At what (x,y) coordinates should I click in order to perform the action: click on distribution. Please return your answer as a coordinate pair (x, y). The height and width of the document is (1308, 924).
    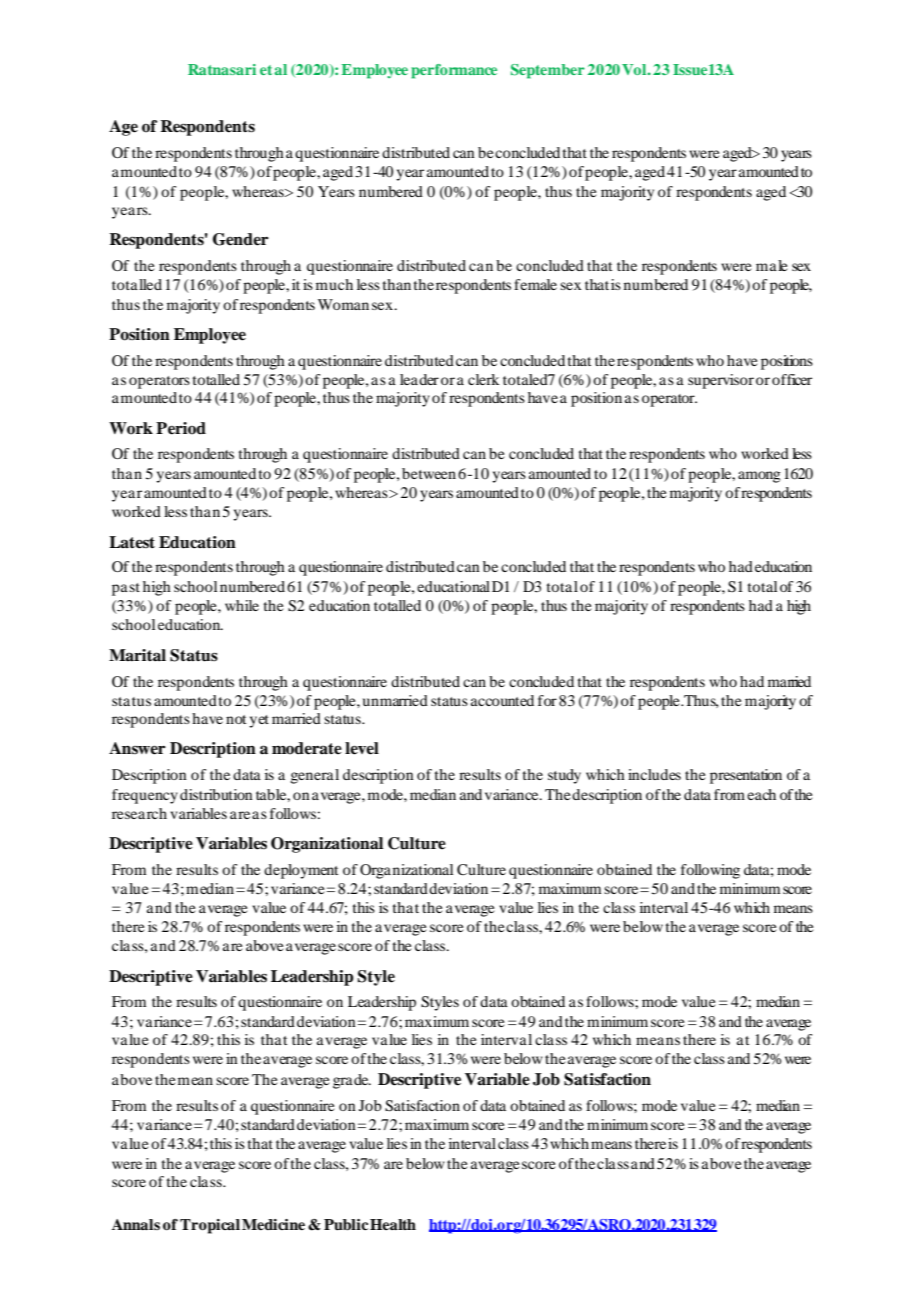
    Looking at the image, I should click on (216, 794).
